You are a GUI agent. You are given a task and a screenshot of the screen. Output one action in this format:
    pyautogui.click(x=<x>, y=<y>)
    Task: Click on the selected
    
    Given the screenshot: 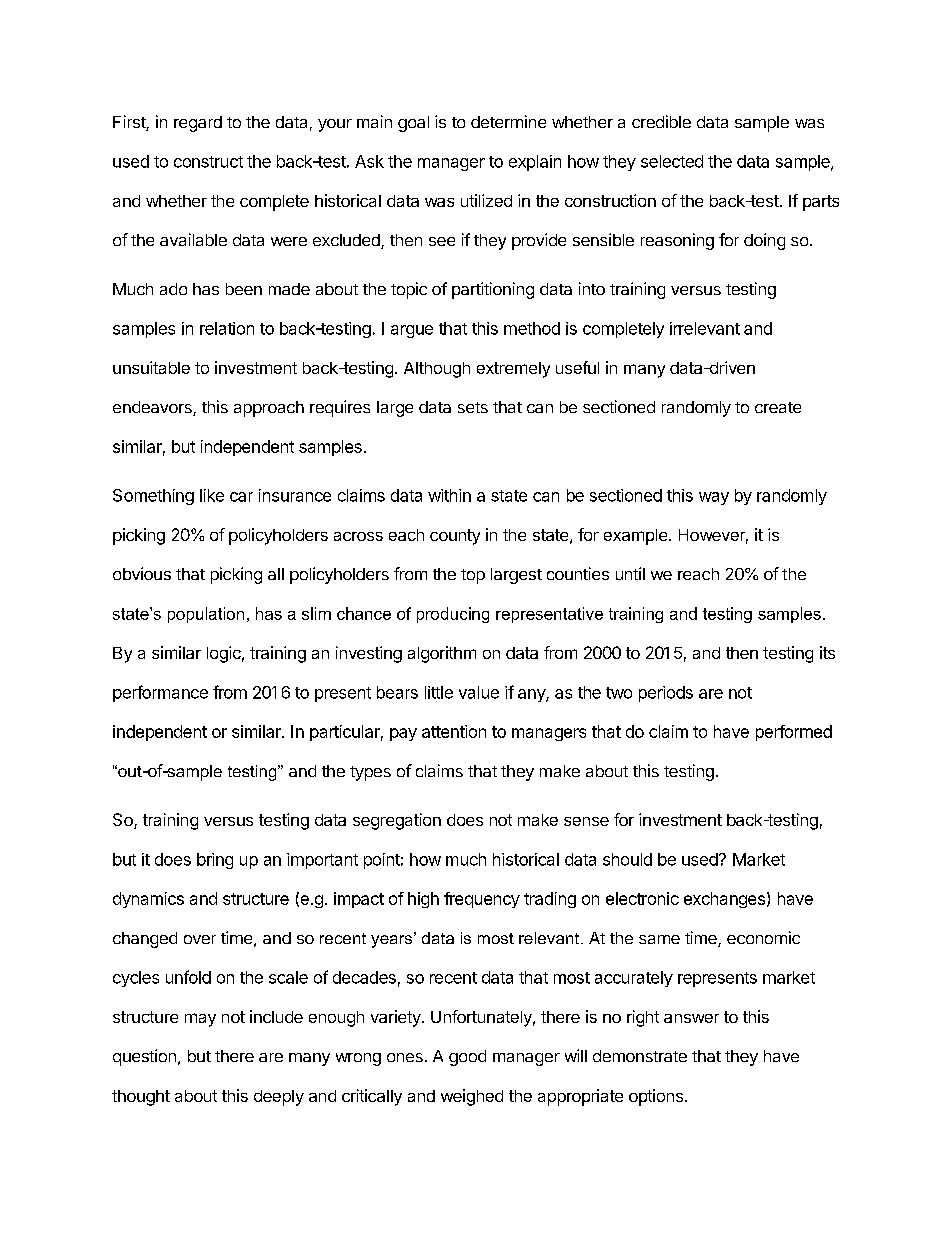 What is the action you would take?
    pyautogui.click(x=672, y=161)
